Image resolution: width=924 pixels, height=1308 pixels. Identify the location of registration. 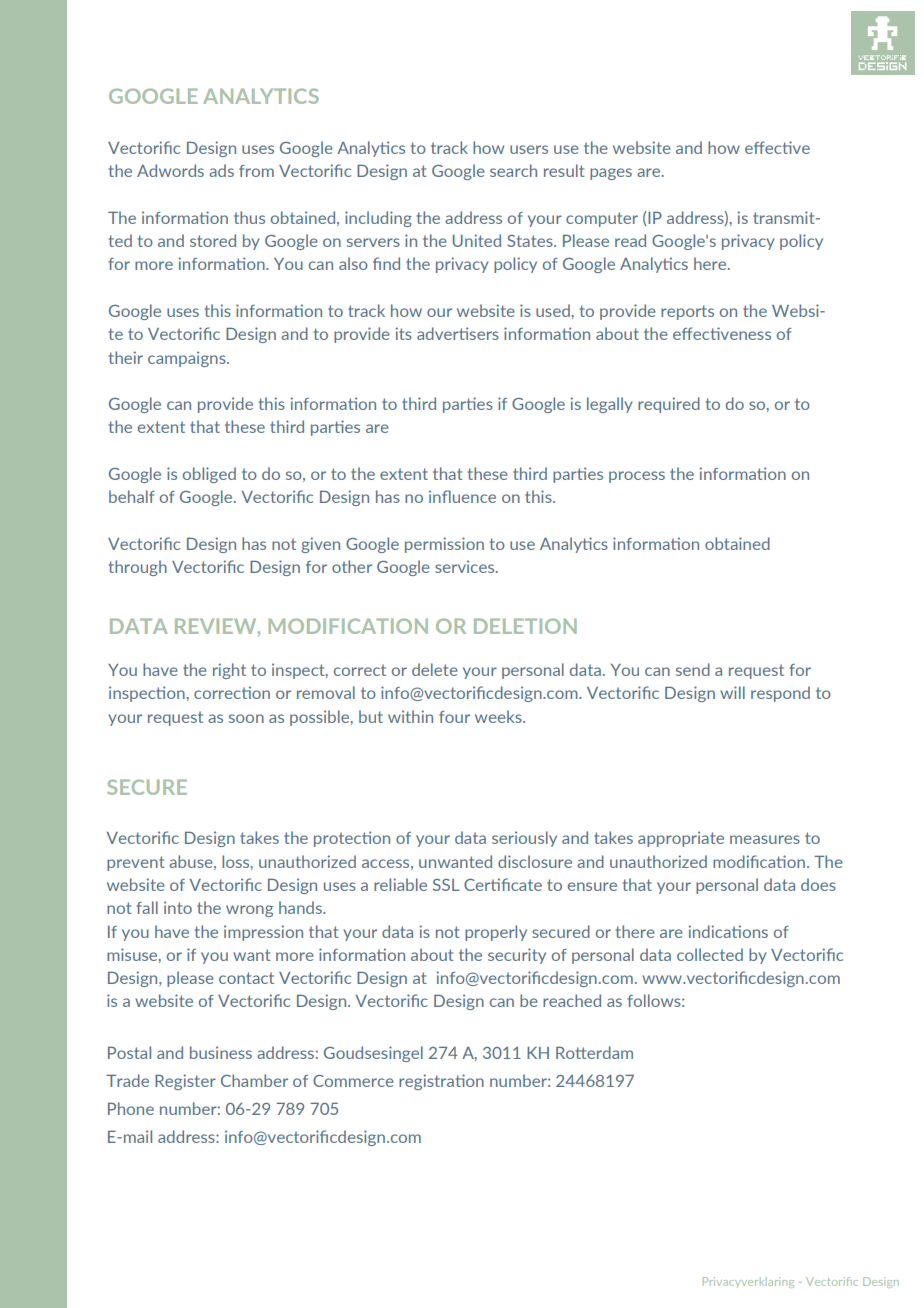
(441, 1082).
